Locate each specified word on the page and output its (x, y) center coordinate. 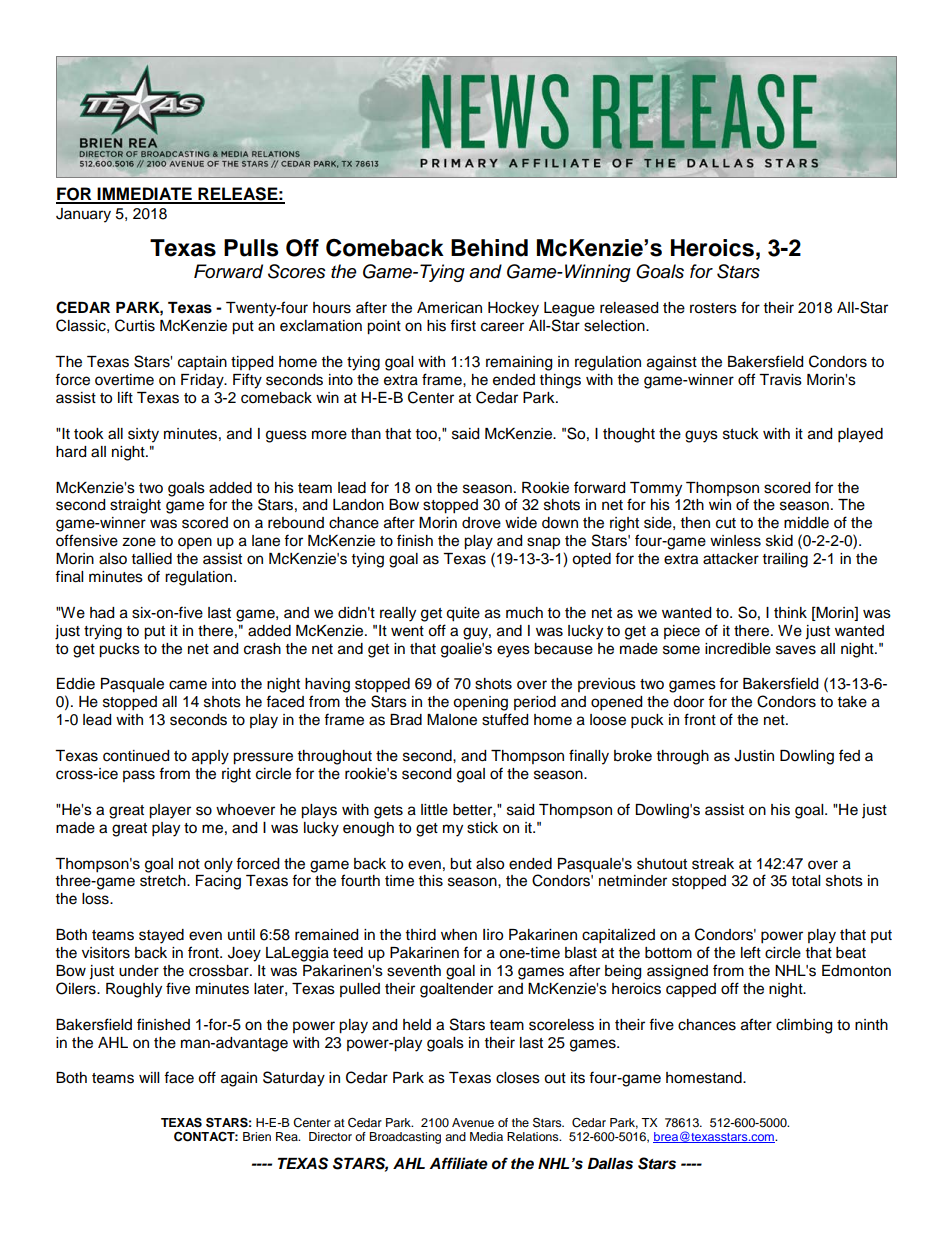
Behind (489, 248)
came (188, 685)
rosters (713, 308)
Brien (257, 1136)
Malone (452, 720)
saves (796, 650)
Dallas (610, 1164)
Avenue (473, 1122)
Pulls (251, 248)
